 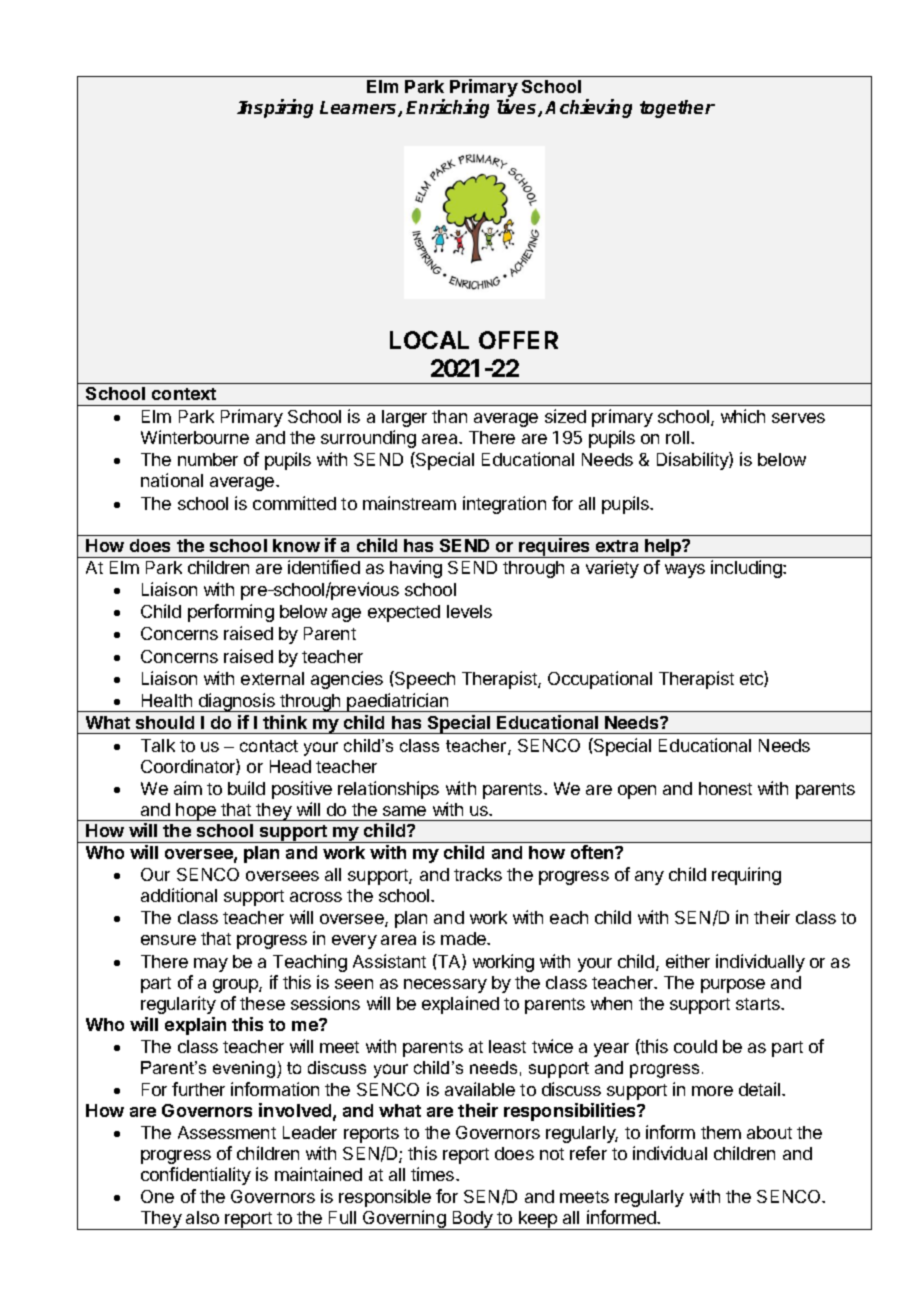 I want to click on external, so click(x=272, y=678).
